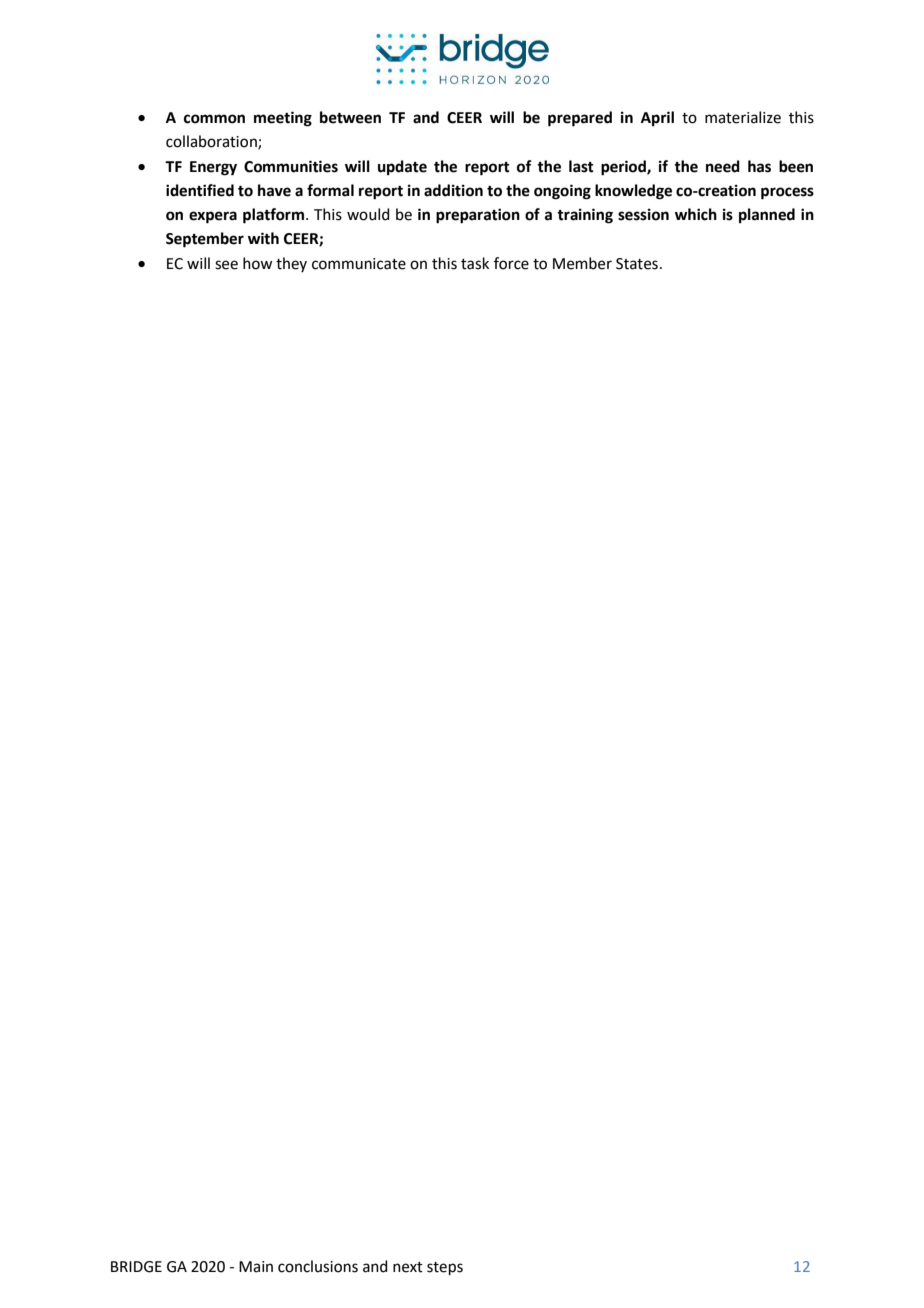  Describe the element at coordinates (723, 166) in the page. I see `need` at that location.
